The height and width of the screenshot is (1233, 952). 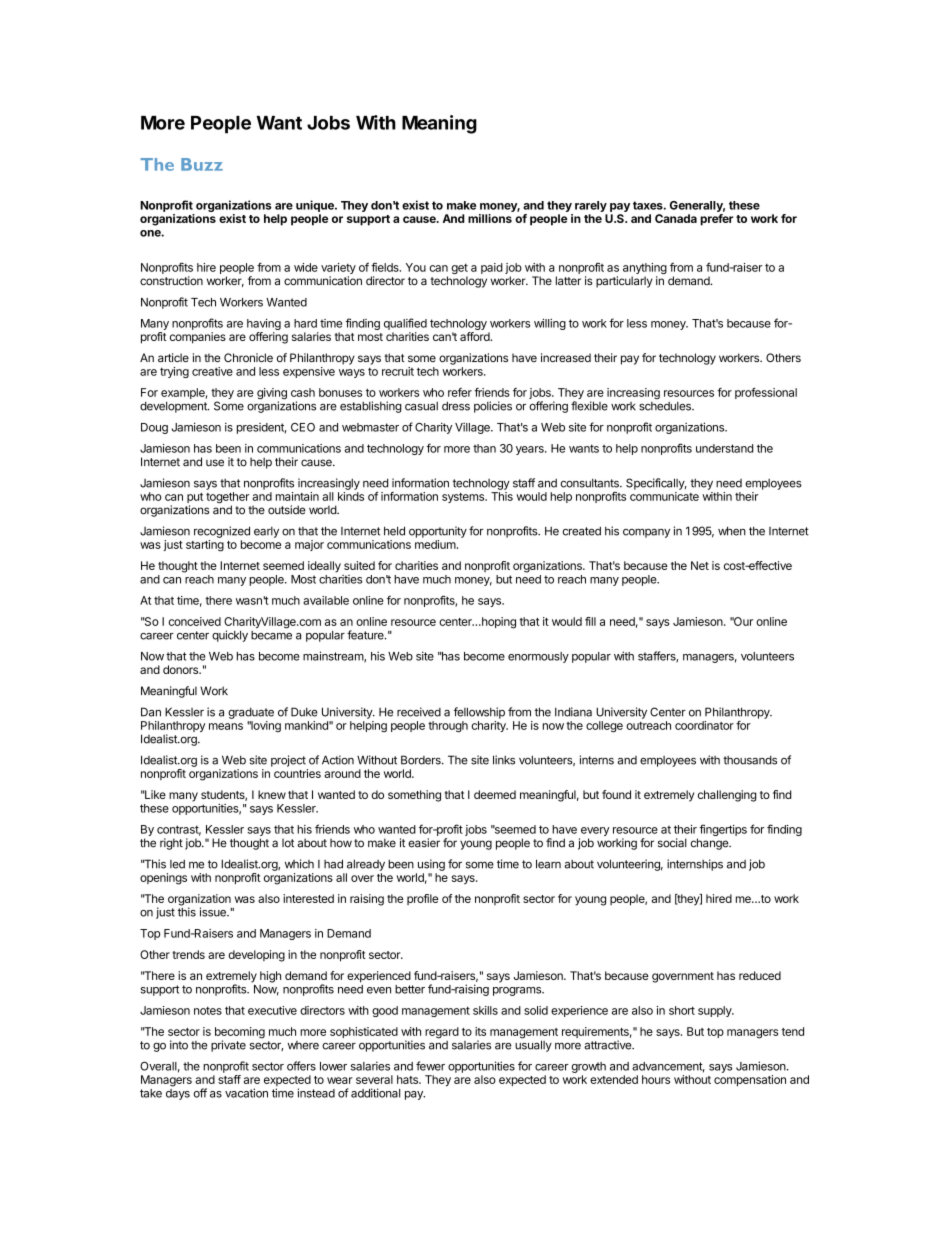 I want to click on Borders, so click(x=422, y=760).
